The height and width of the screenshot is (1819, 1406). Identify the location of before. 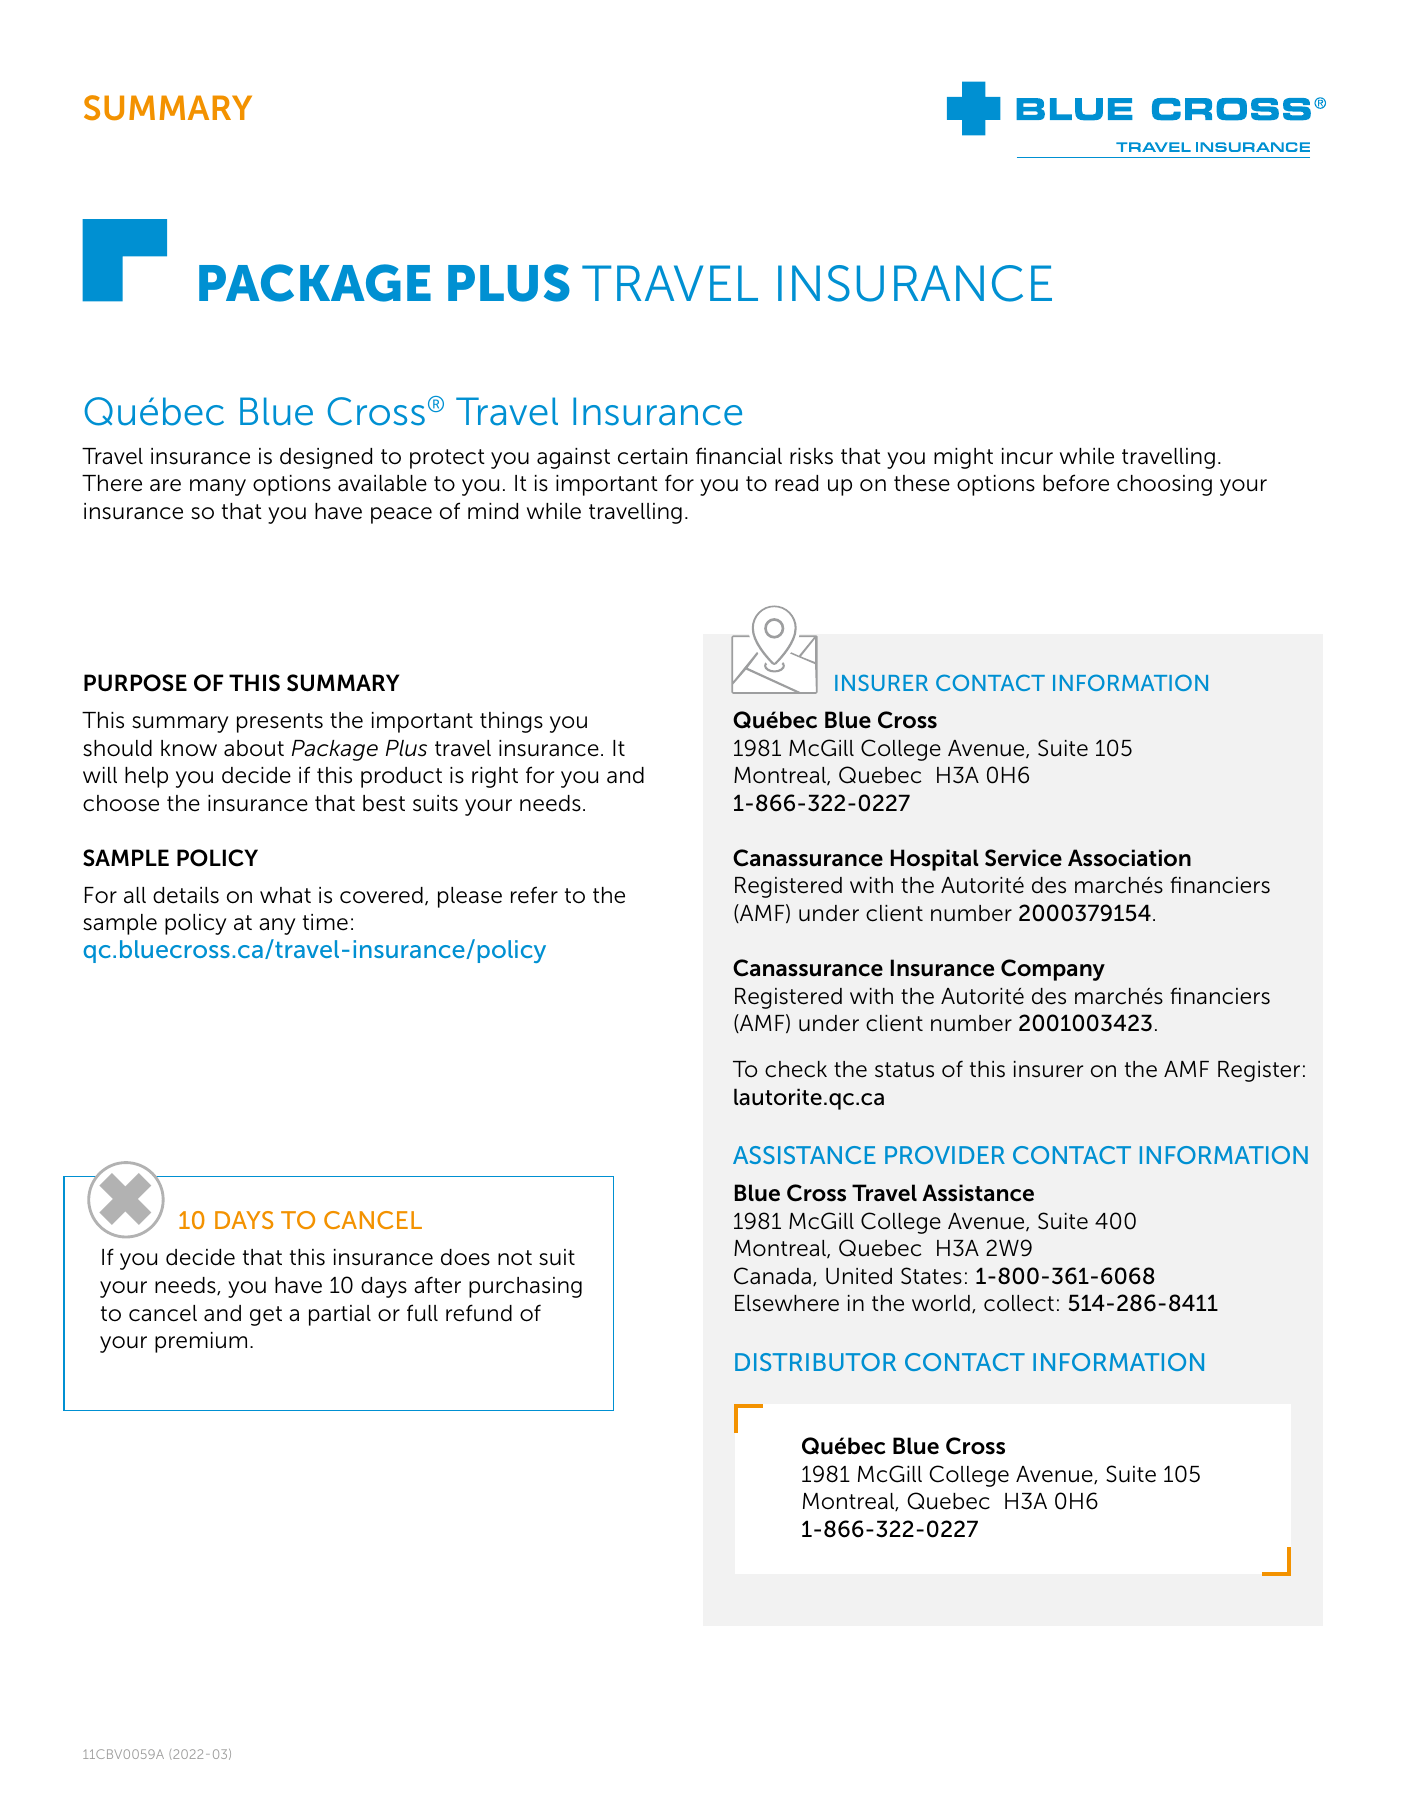
(1076, 483).
